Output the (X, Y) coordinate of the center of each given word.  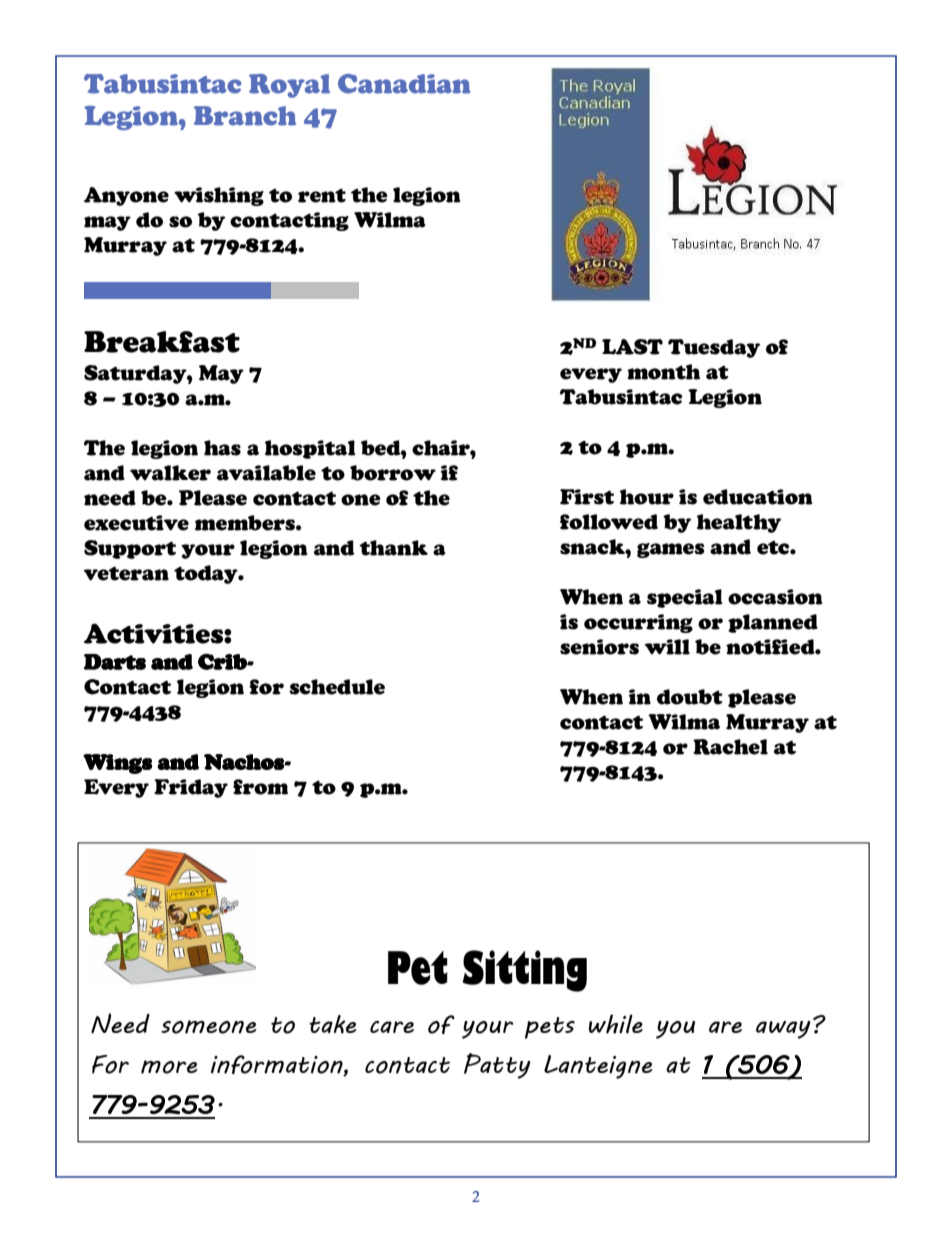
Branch (245, 116)
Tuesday (714, 348)
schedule (337, 687)
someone (209, 1027)
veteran (126, 573)
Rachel (730, 747)
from (260, 787)
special (685, 598)
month (663, 372)
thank (393, 548)
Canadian (404, 84)
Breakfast (162, 342)
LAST (632, 347)
